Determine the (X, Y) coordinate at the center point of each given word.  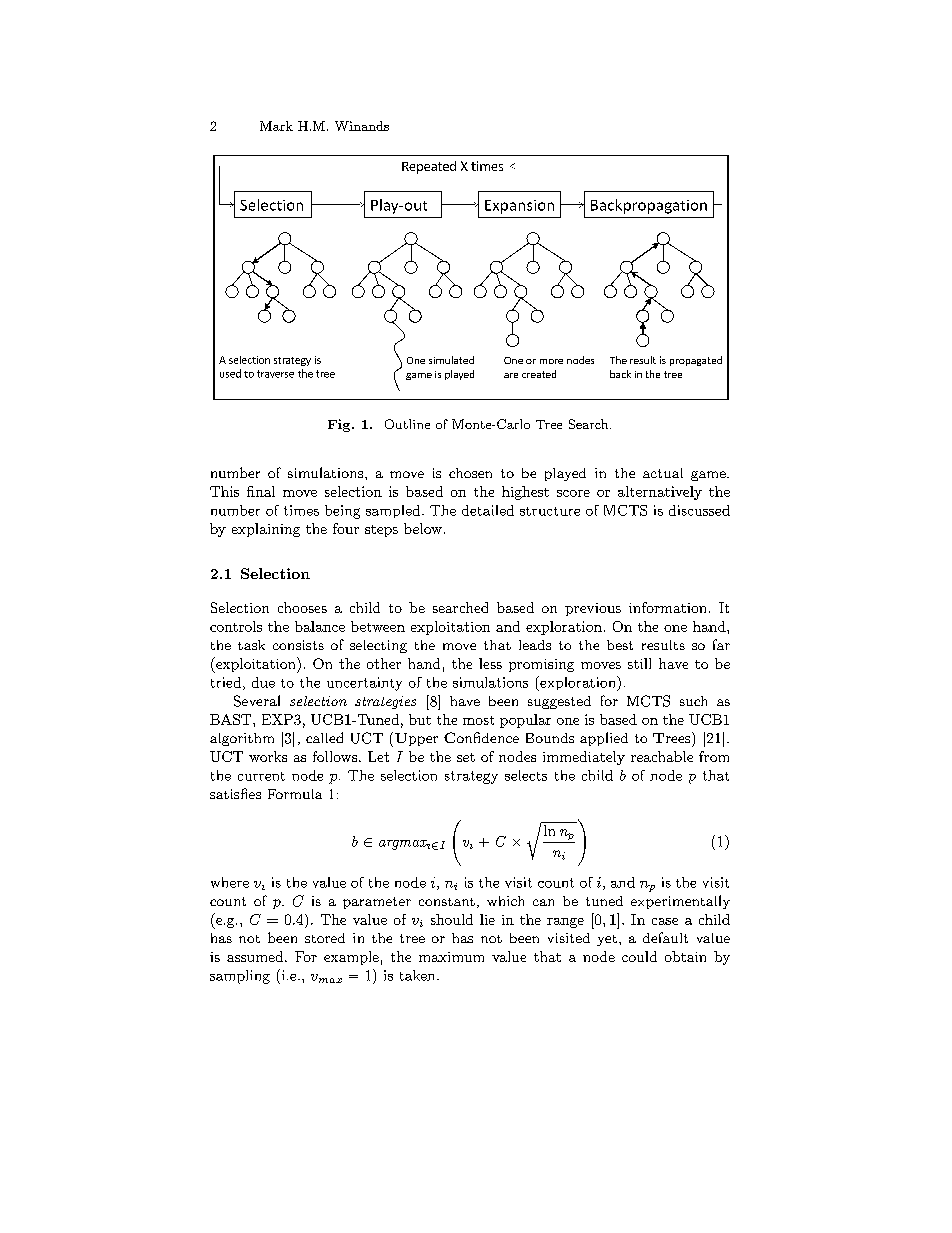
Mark (276, 126)
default (665, 937)
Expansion (519, 207)
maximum (451, 957)
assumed (256, 956)
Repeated (429, 167)
